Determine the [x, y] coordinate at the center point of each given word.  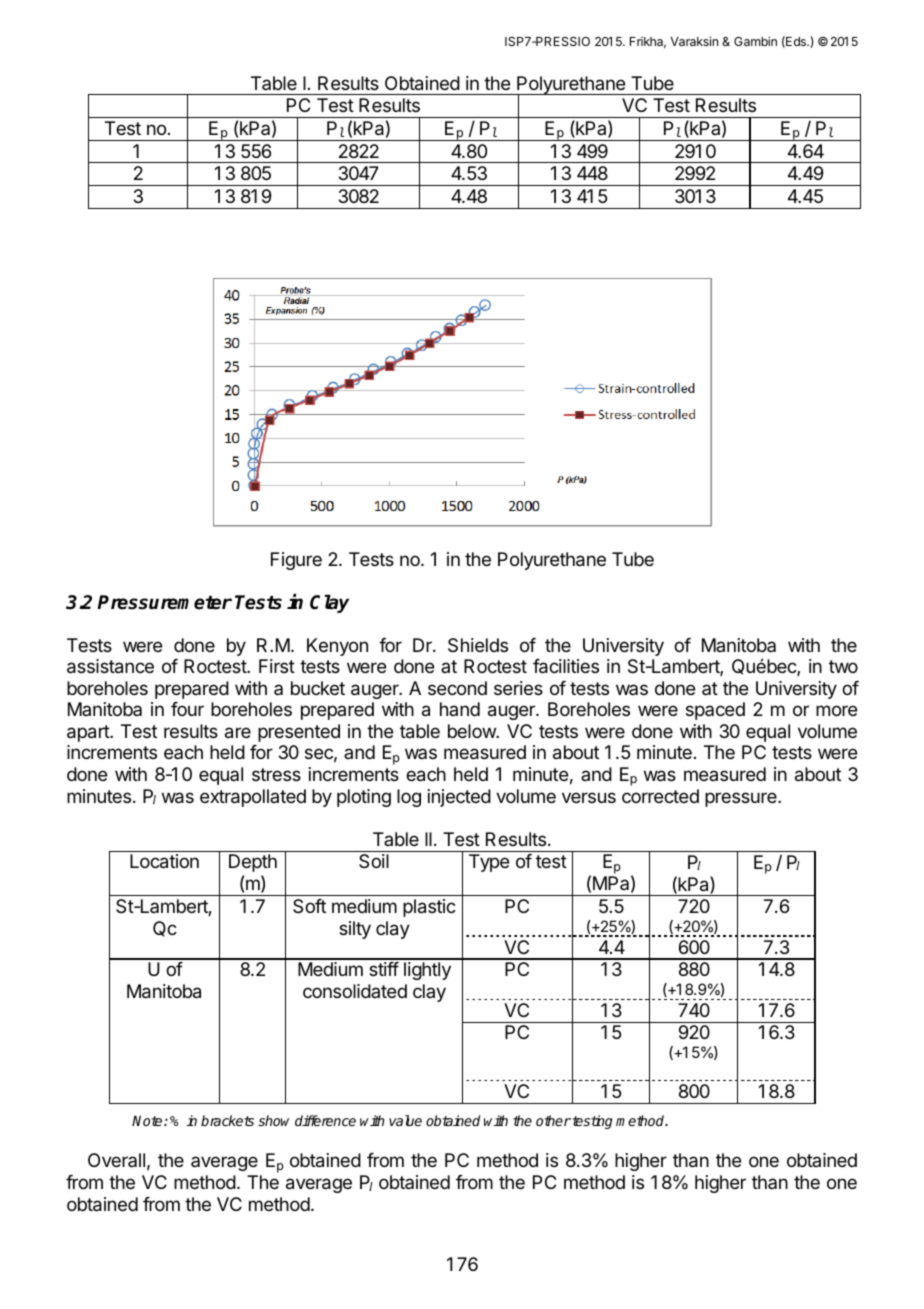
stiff [384, 969]
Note [148, 1120]
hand [460, 709]
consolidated [355, 991]
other [553, 1120]
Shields [478, 645]
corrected [660, 796]
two [843, 666]
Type [489, 863]
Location [164, 861]
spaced [715, 711]
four [187, 709]
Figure [296, 561]
